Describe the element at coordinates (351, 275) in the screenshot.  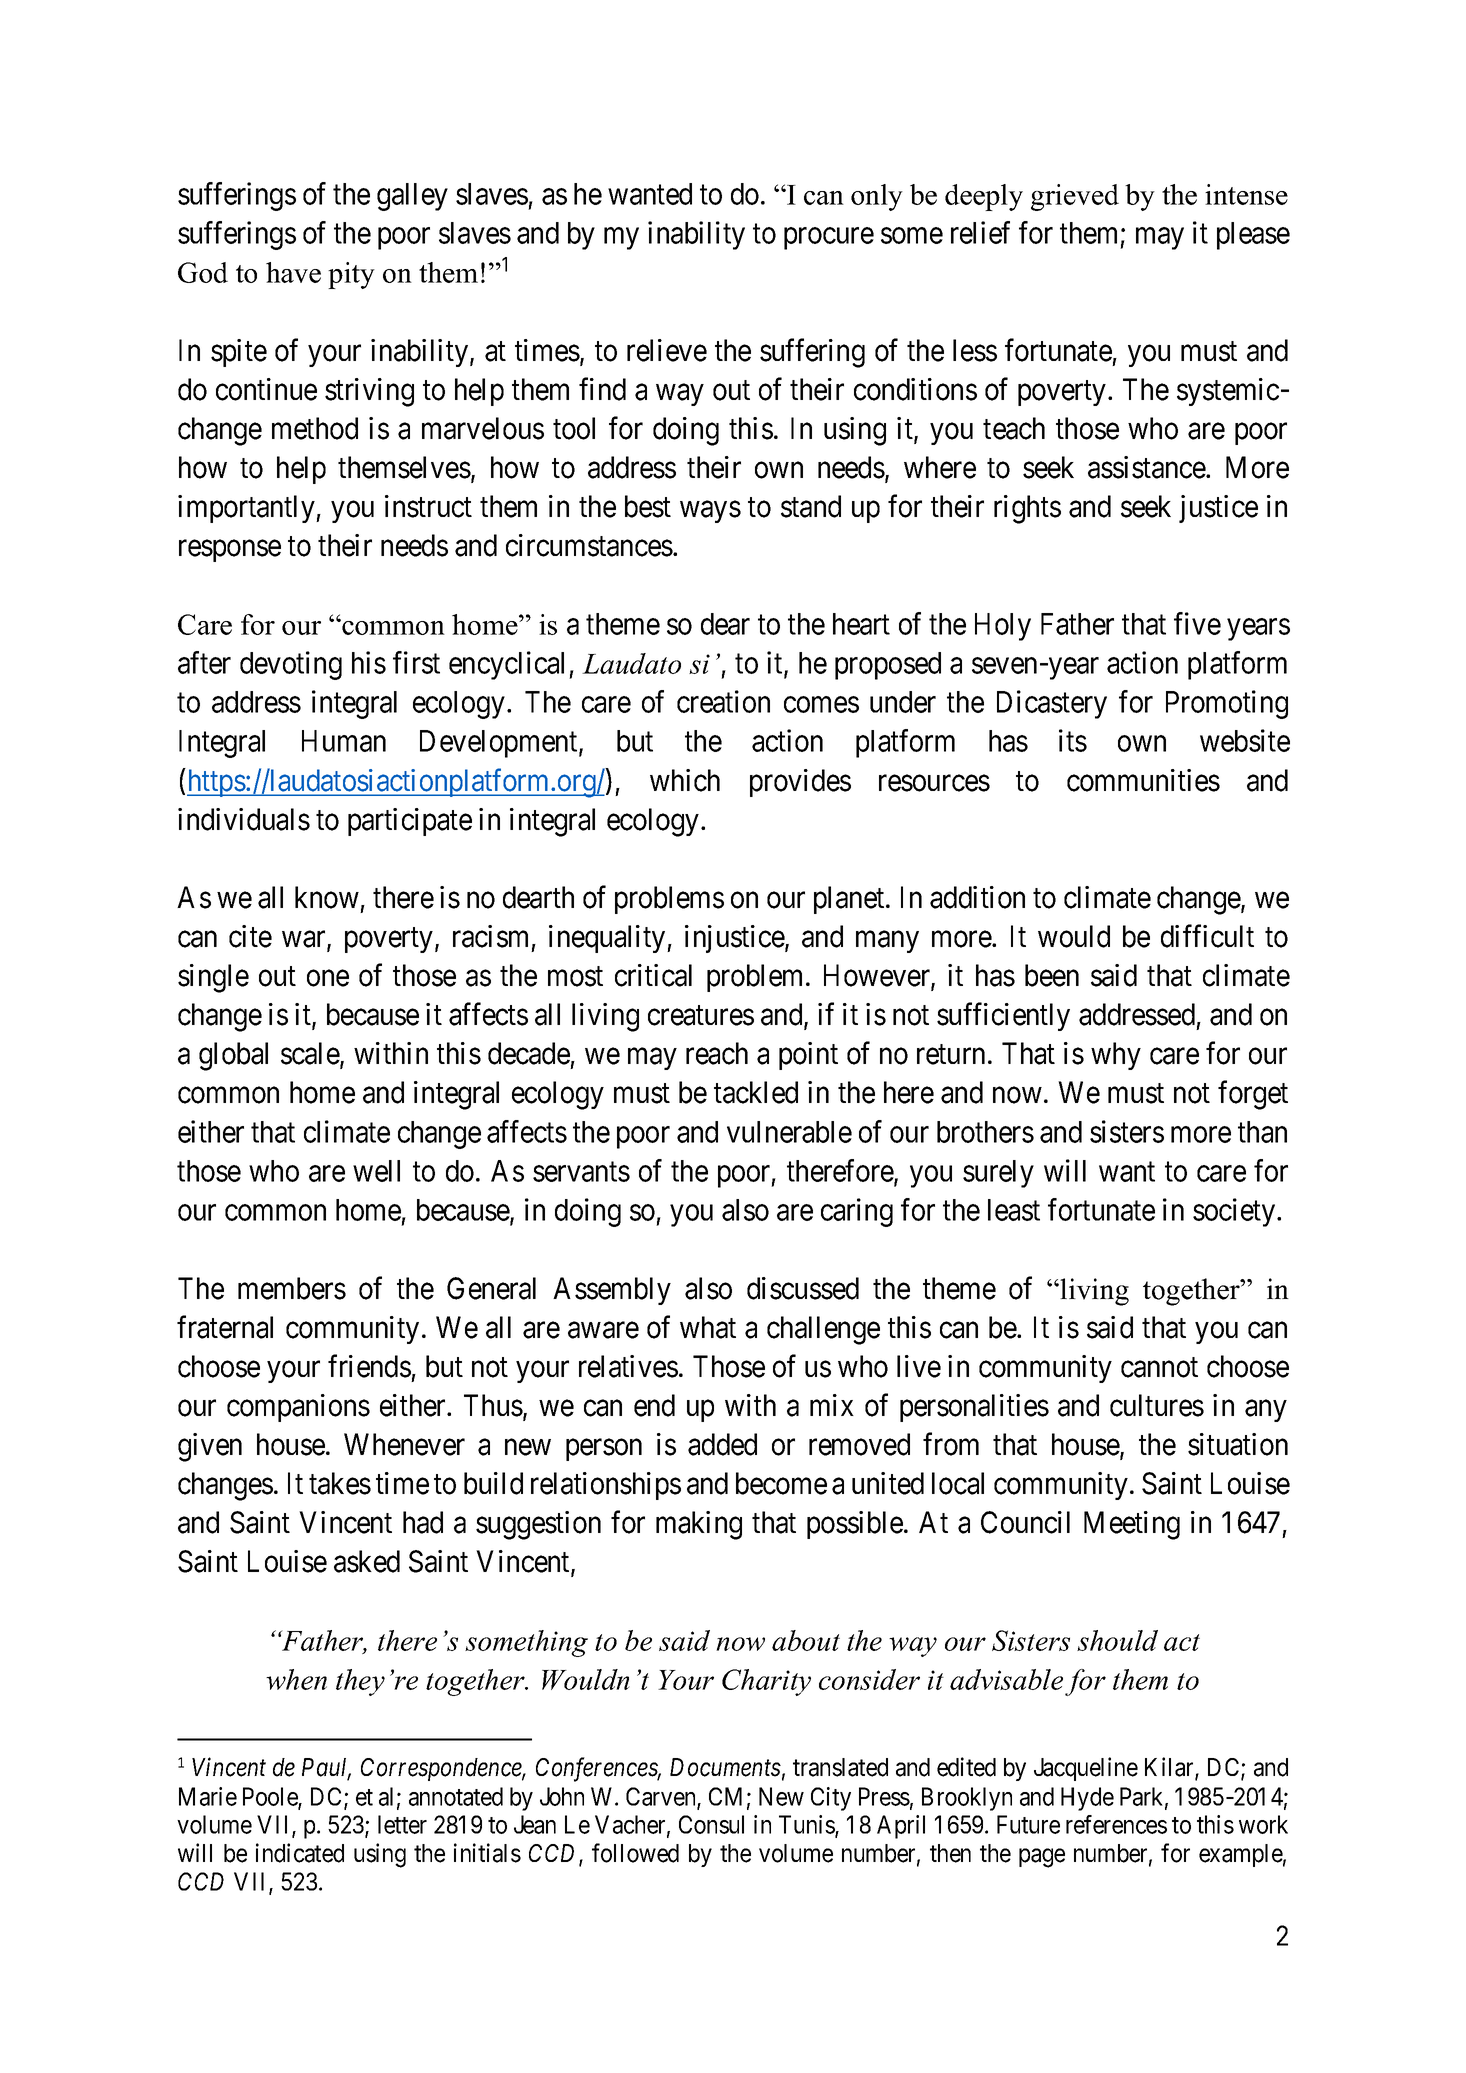
I see `pity` at that location.
